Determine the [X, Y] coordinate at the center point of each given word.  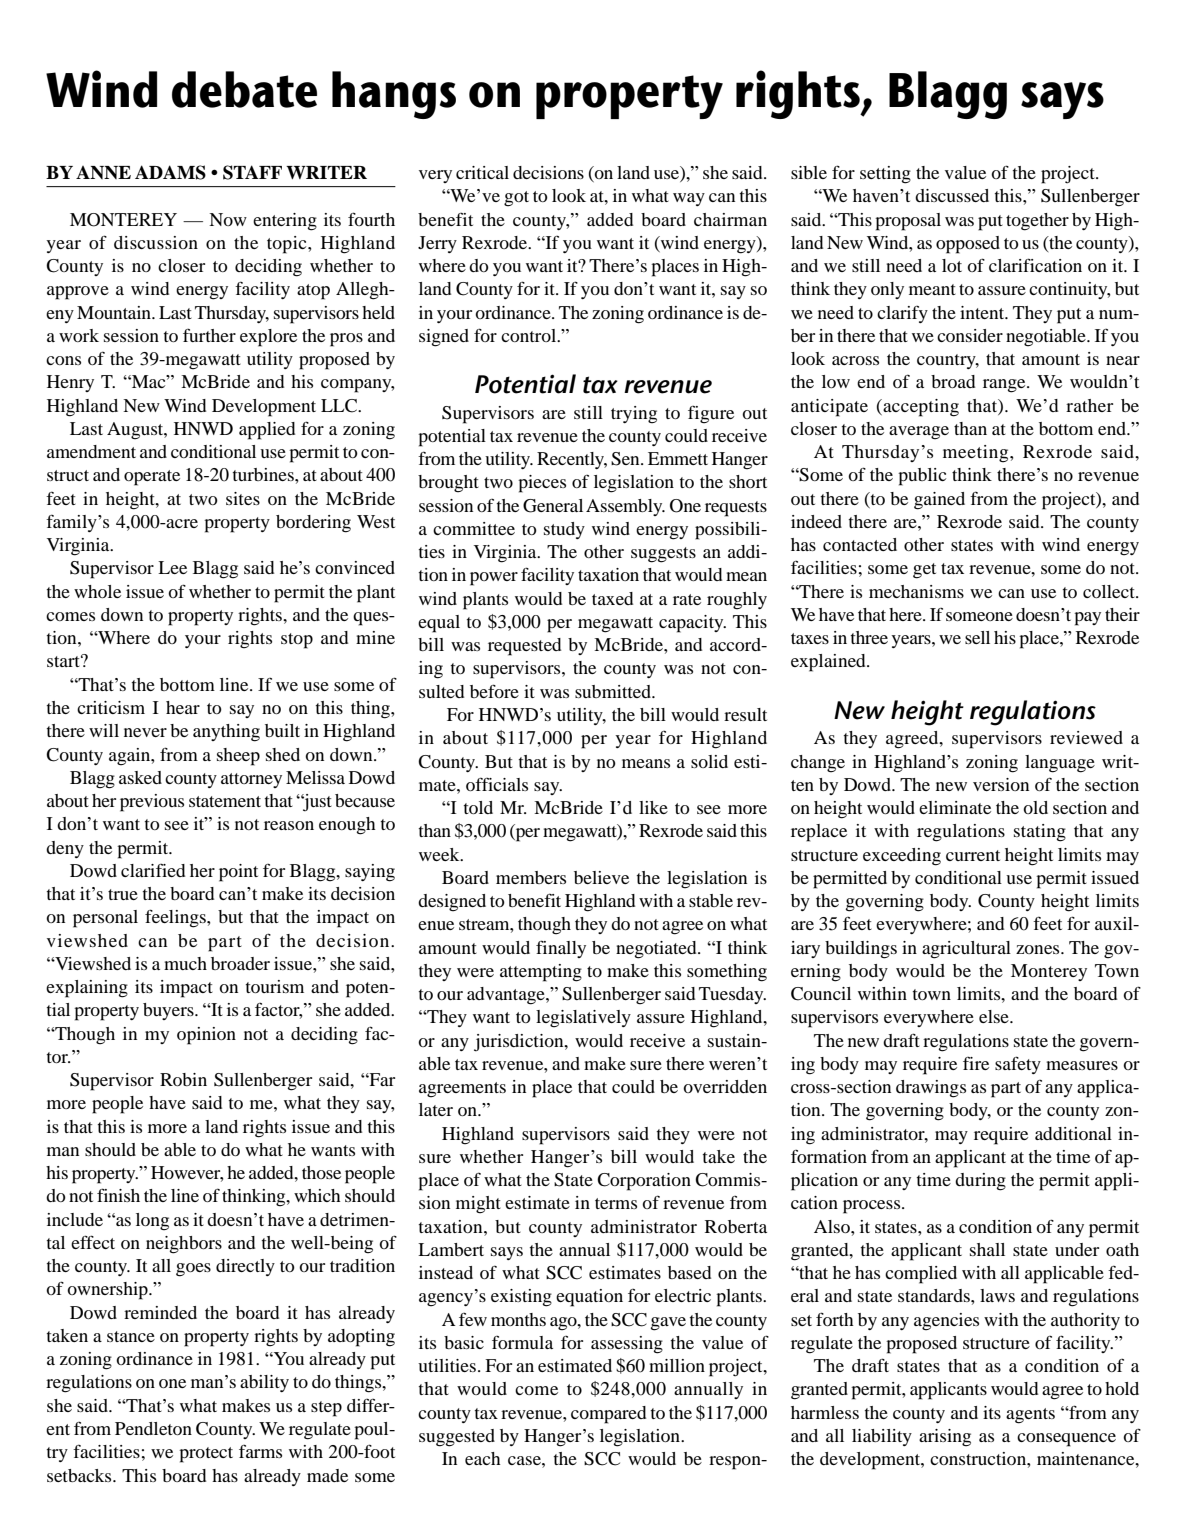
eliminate [955, 807]
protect [206, 1455]
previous [152, 803]
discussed [952, 195]
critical [482, 172]
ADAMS [170, 172]
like [653, 807]
